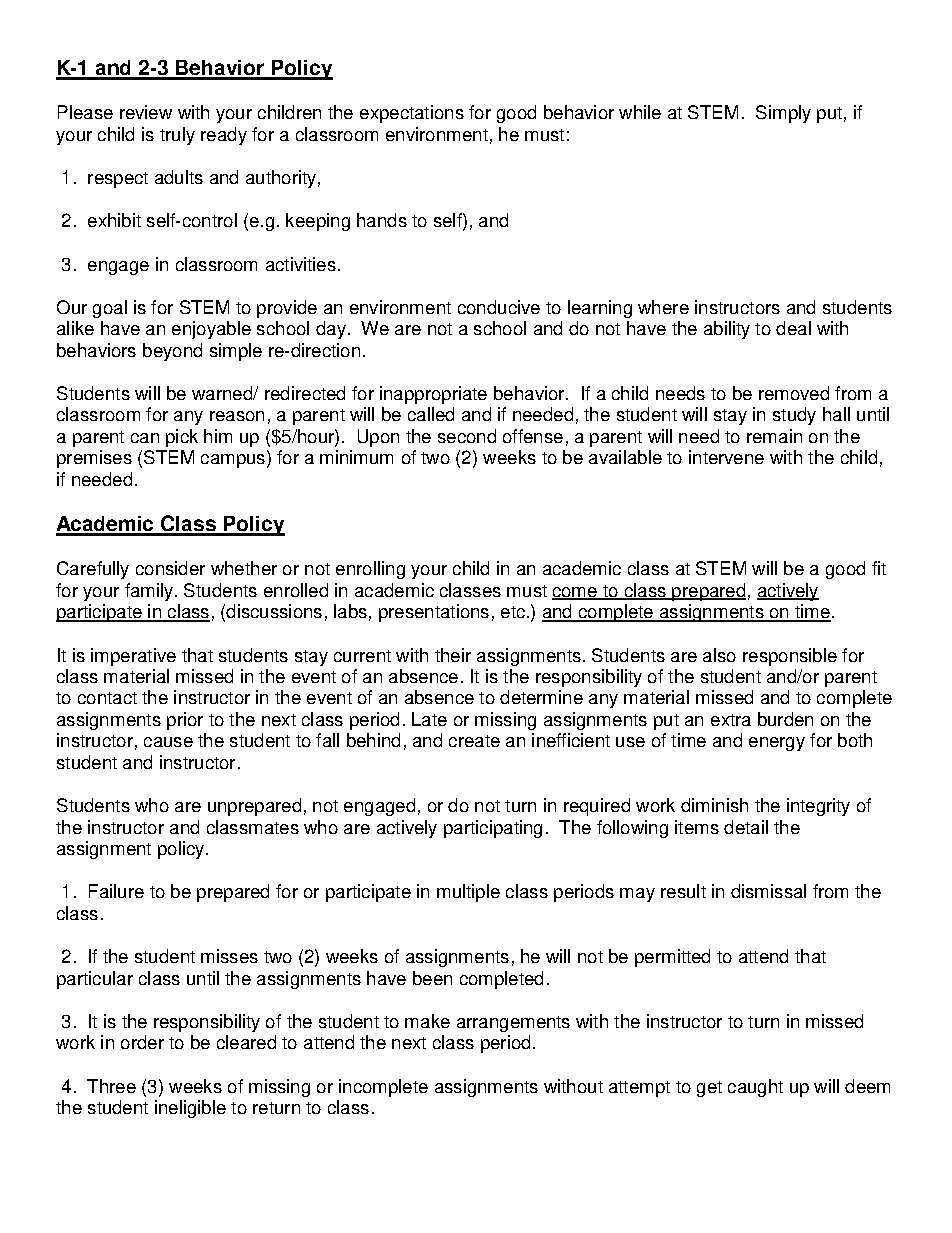 The width and height of the screenshot is (952, 1233). What do you see at coordinates (726, 457) in the screenshot?
I see `intervene` at bounding box center [726, 457].
